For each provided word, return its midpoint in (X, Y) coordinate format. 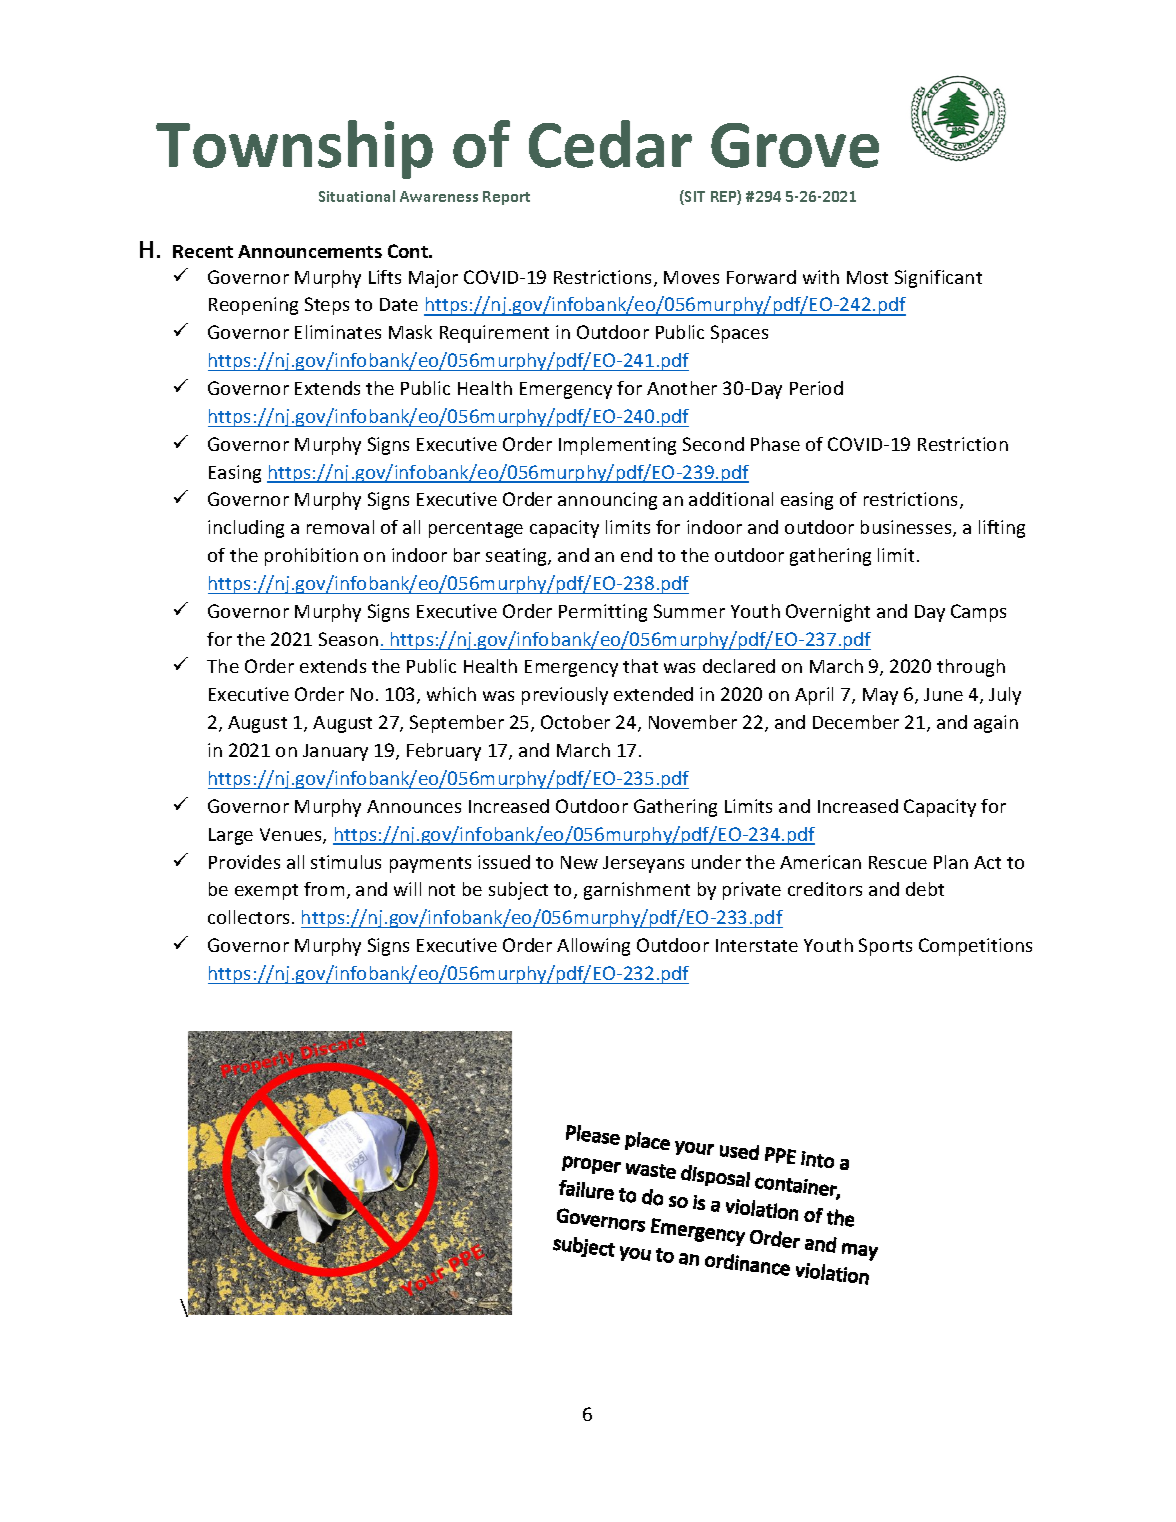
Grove (795, 145)
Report (506, 198)
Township (294, 149)
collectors (248, 917)
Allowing (593, 947)
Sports (885, 947)
